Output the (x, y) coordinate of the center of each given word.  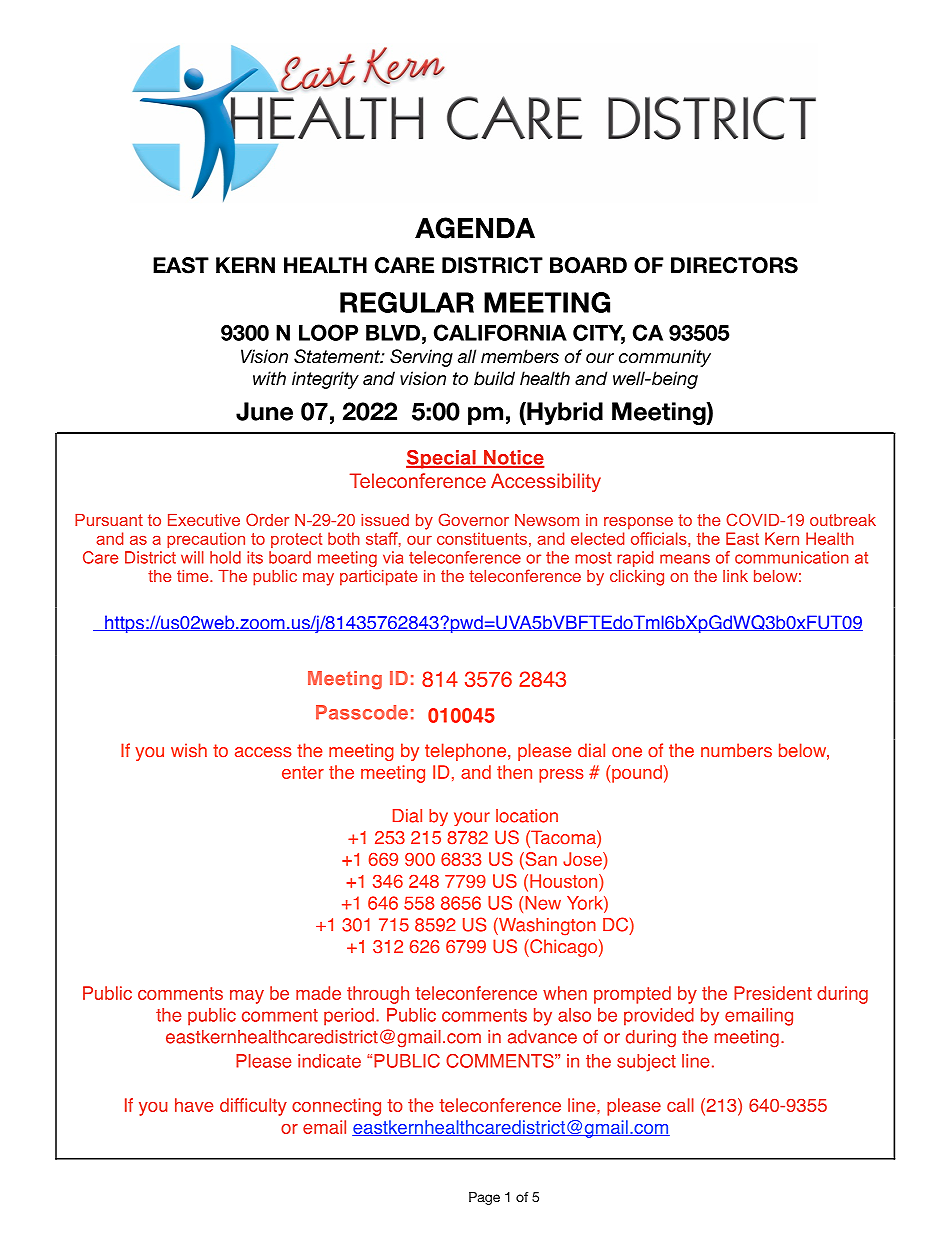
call (680, 1105)
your (472, 819)
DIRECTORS (734, 265)
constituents (482, 538)
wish (189, 750)
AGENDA (475, 228)
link (735, 576)
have (194, 1105)
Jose (583, 860)
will (192, 557)
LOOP (328, 332)
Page (484, 1198)
